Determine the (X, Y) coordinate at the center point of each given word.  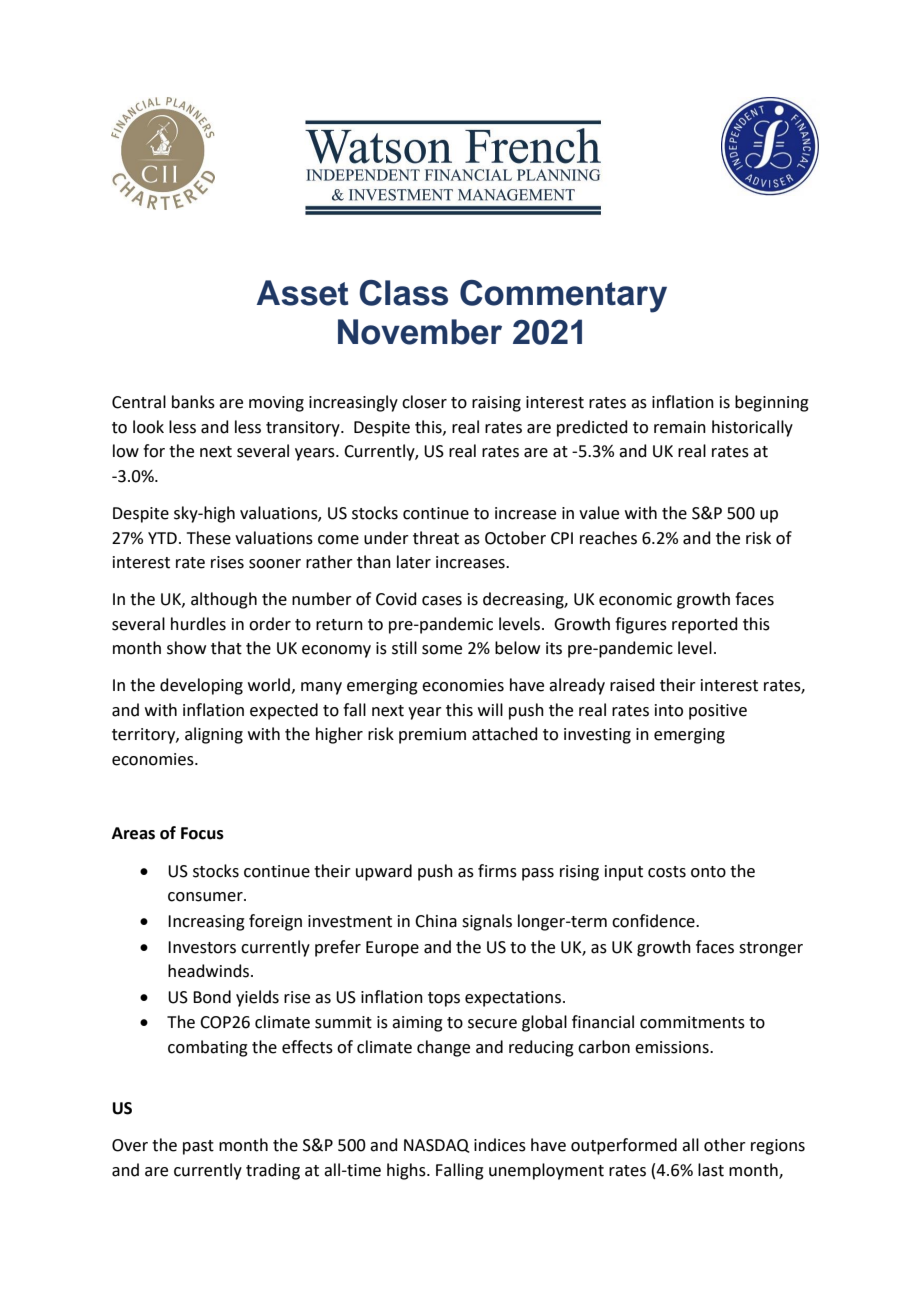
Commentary (563, 296)
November (420, 332)
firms (497, 871)
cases (442, 601)
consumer (206, 897)
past (198, 1147)
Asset (302, 293)
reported (705, 625)
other (725, 1145)
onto (708, 872)
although (224, 600)
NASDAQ (436, 1146)
